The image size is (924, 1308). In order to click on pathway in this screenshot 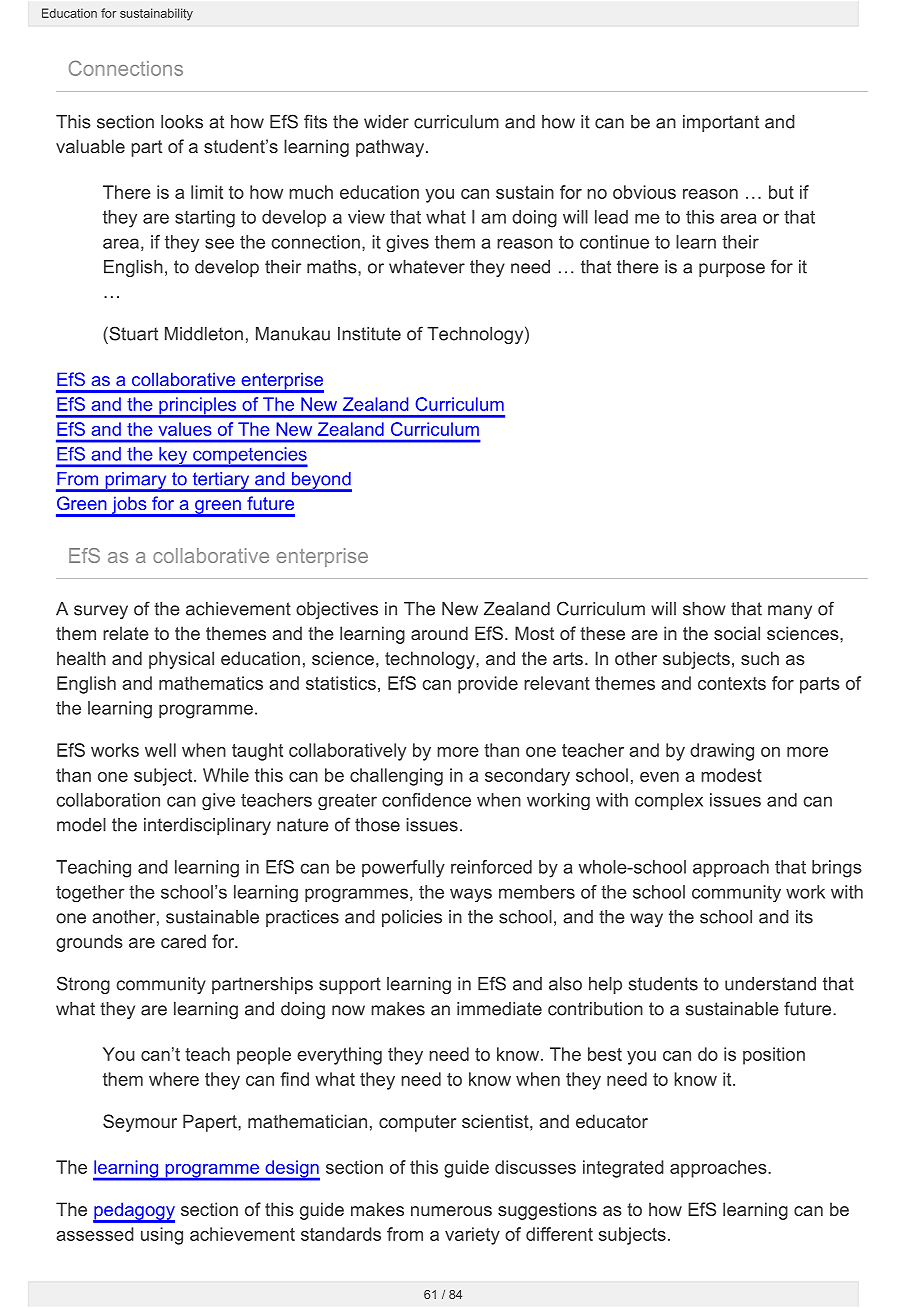, I will do `click(391, 148)`.
